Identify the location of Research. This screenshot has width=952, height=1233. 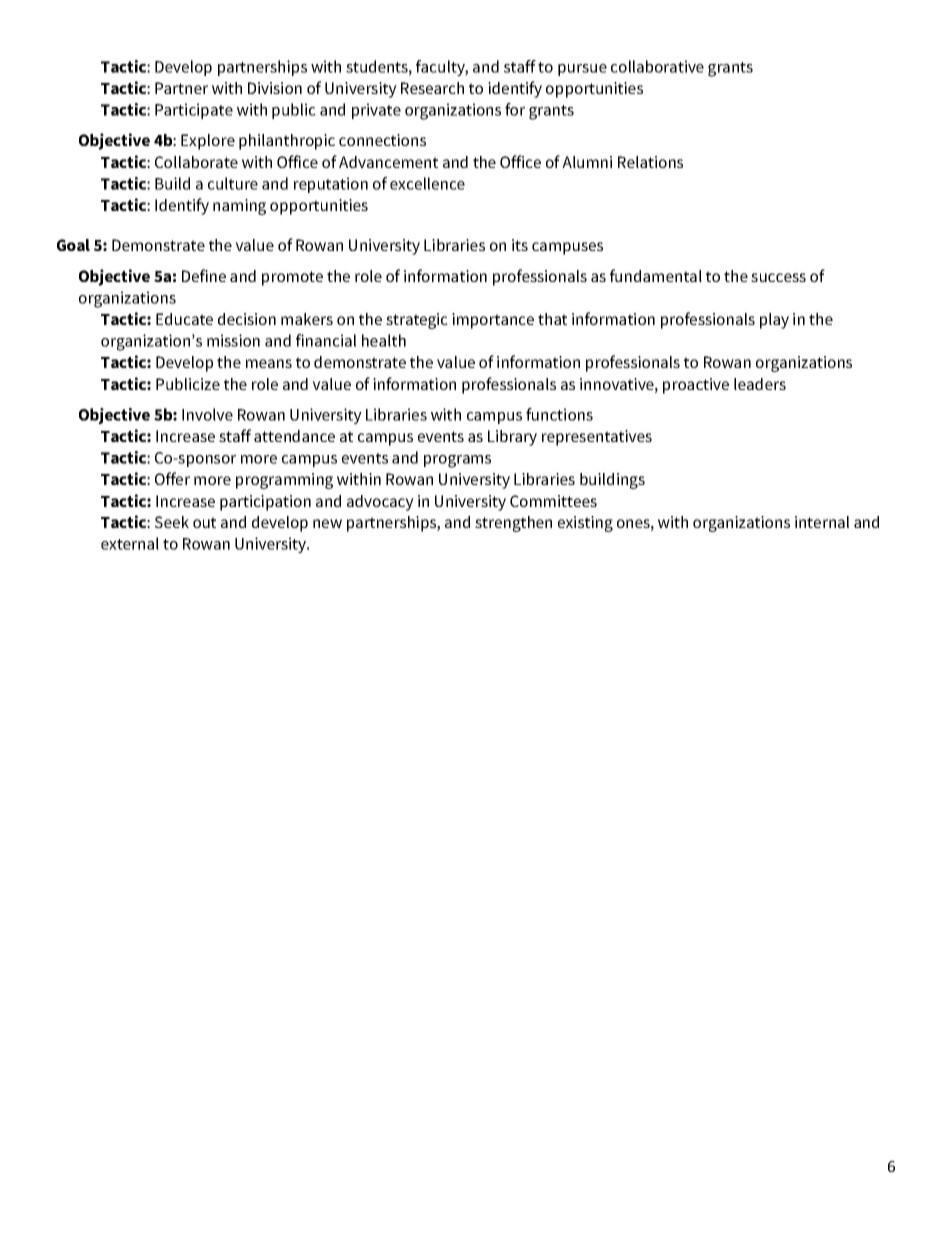
(432, 88).
